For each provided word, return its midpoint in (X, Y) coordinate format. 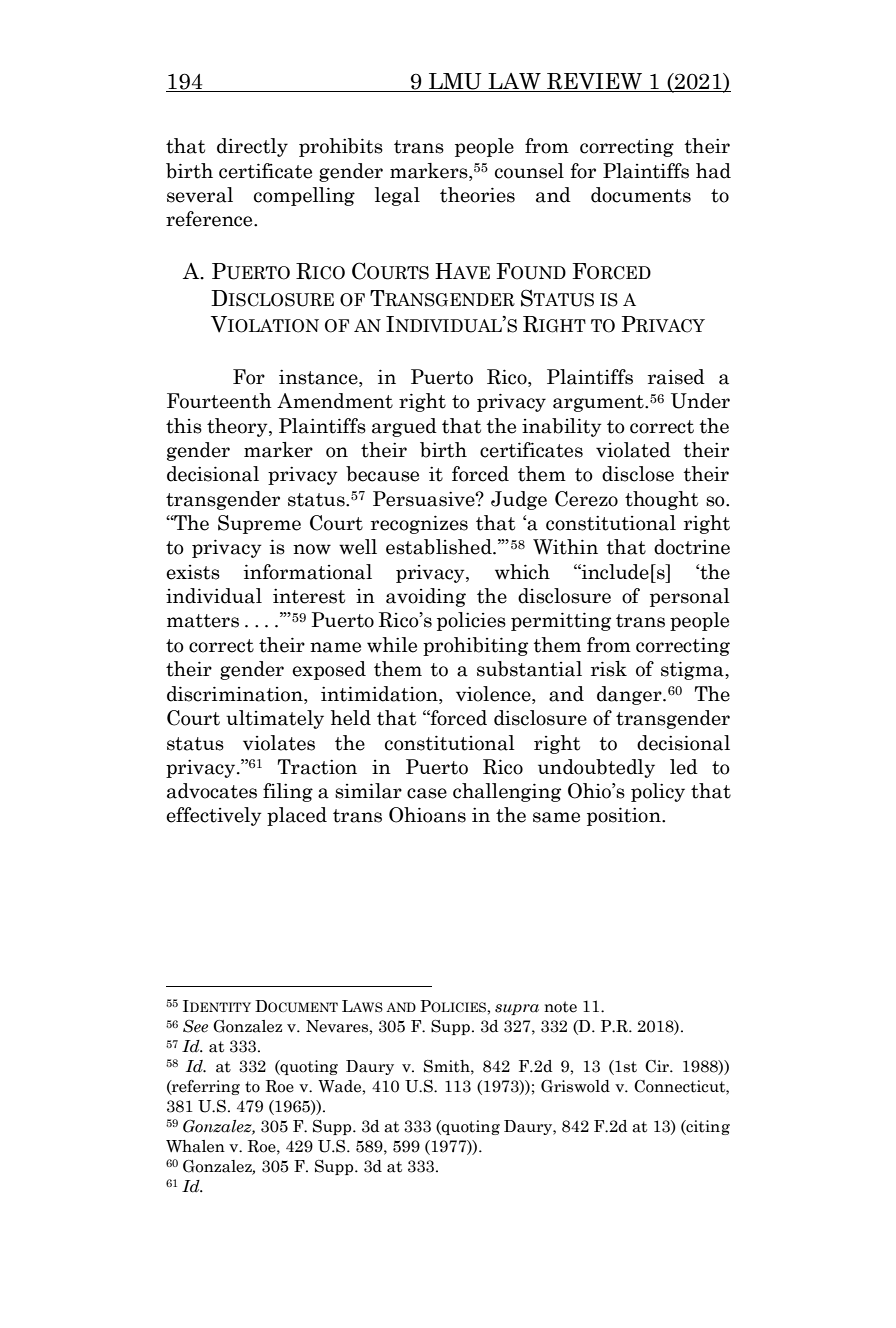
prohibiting (475, 646)
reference (210, 219)
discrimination (236, 694)
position (625, 816)
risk (609, 669)
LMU (455, 81)
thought (661, 500)
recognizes (419, 524)
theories (477, 195)
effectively (214, 816)
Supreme (259, 524)
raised (676, 377)
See (195, 1026)
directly (252, 147)
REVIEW (594, 81)
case (427, 793)
